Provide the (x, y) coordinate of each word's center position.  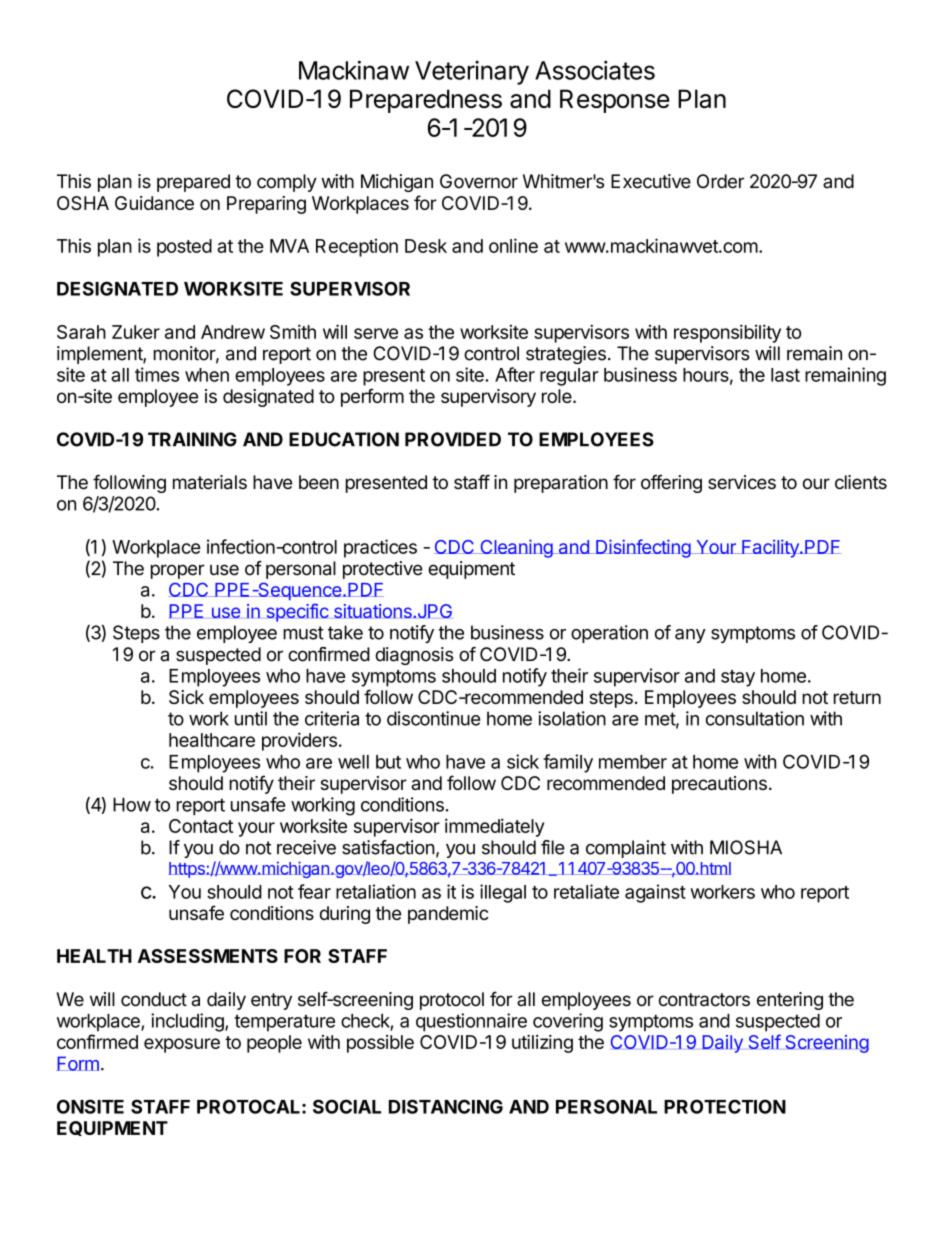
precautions (719, 785)
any (690, 636)
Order (720, 181)
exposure (182, 1045)
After (515, 374)
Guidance (154, 203)
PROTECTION (725, 1106)
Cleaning (516, 548)
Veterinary (472, 73)
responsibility (727, 333)
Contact (201, 826)
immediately (494, 827)
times (157, 374)
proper (177, 571)
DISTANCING (446, 1106)
